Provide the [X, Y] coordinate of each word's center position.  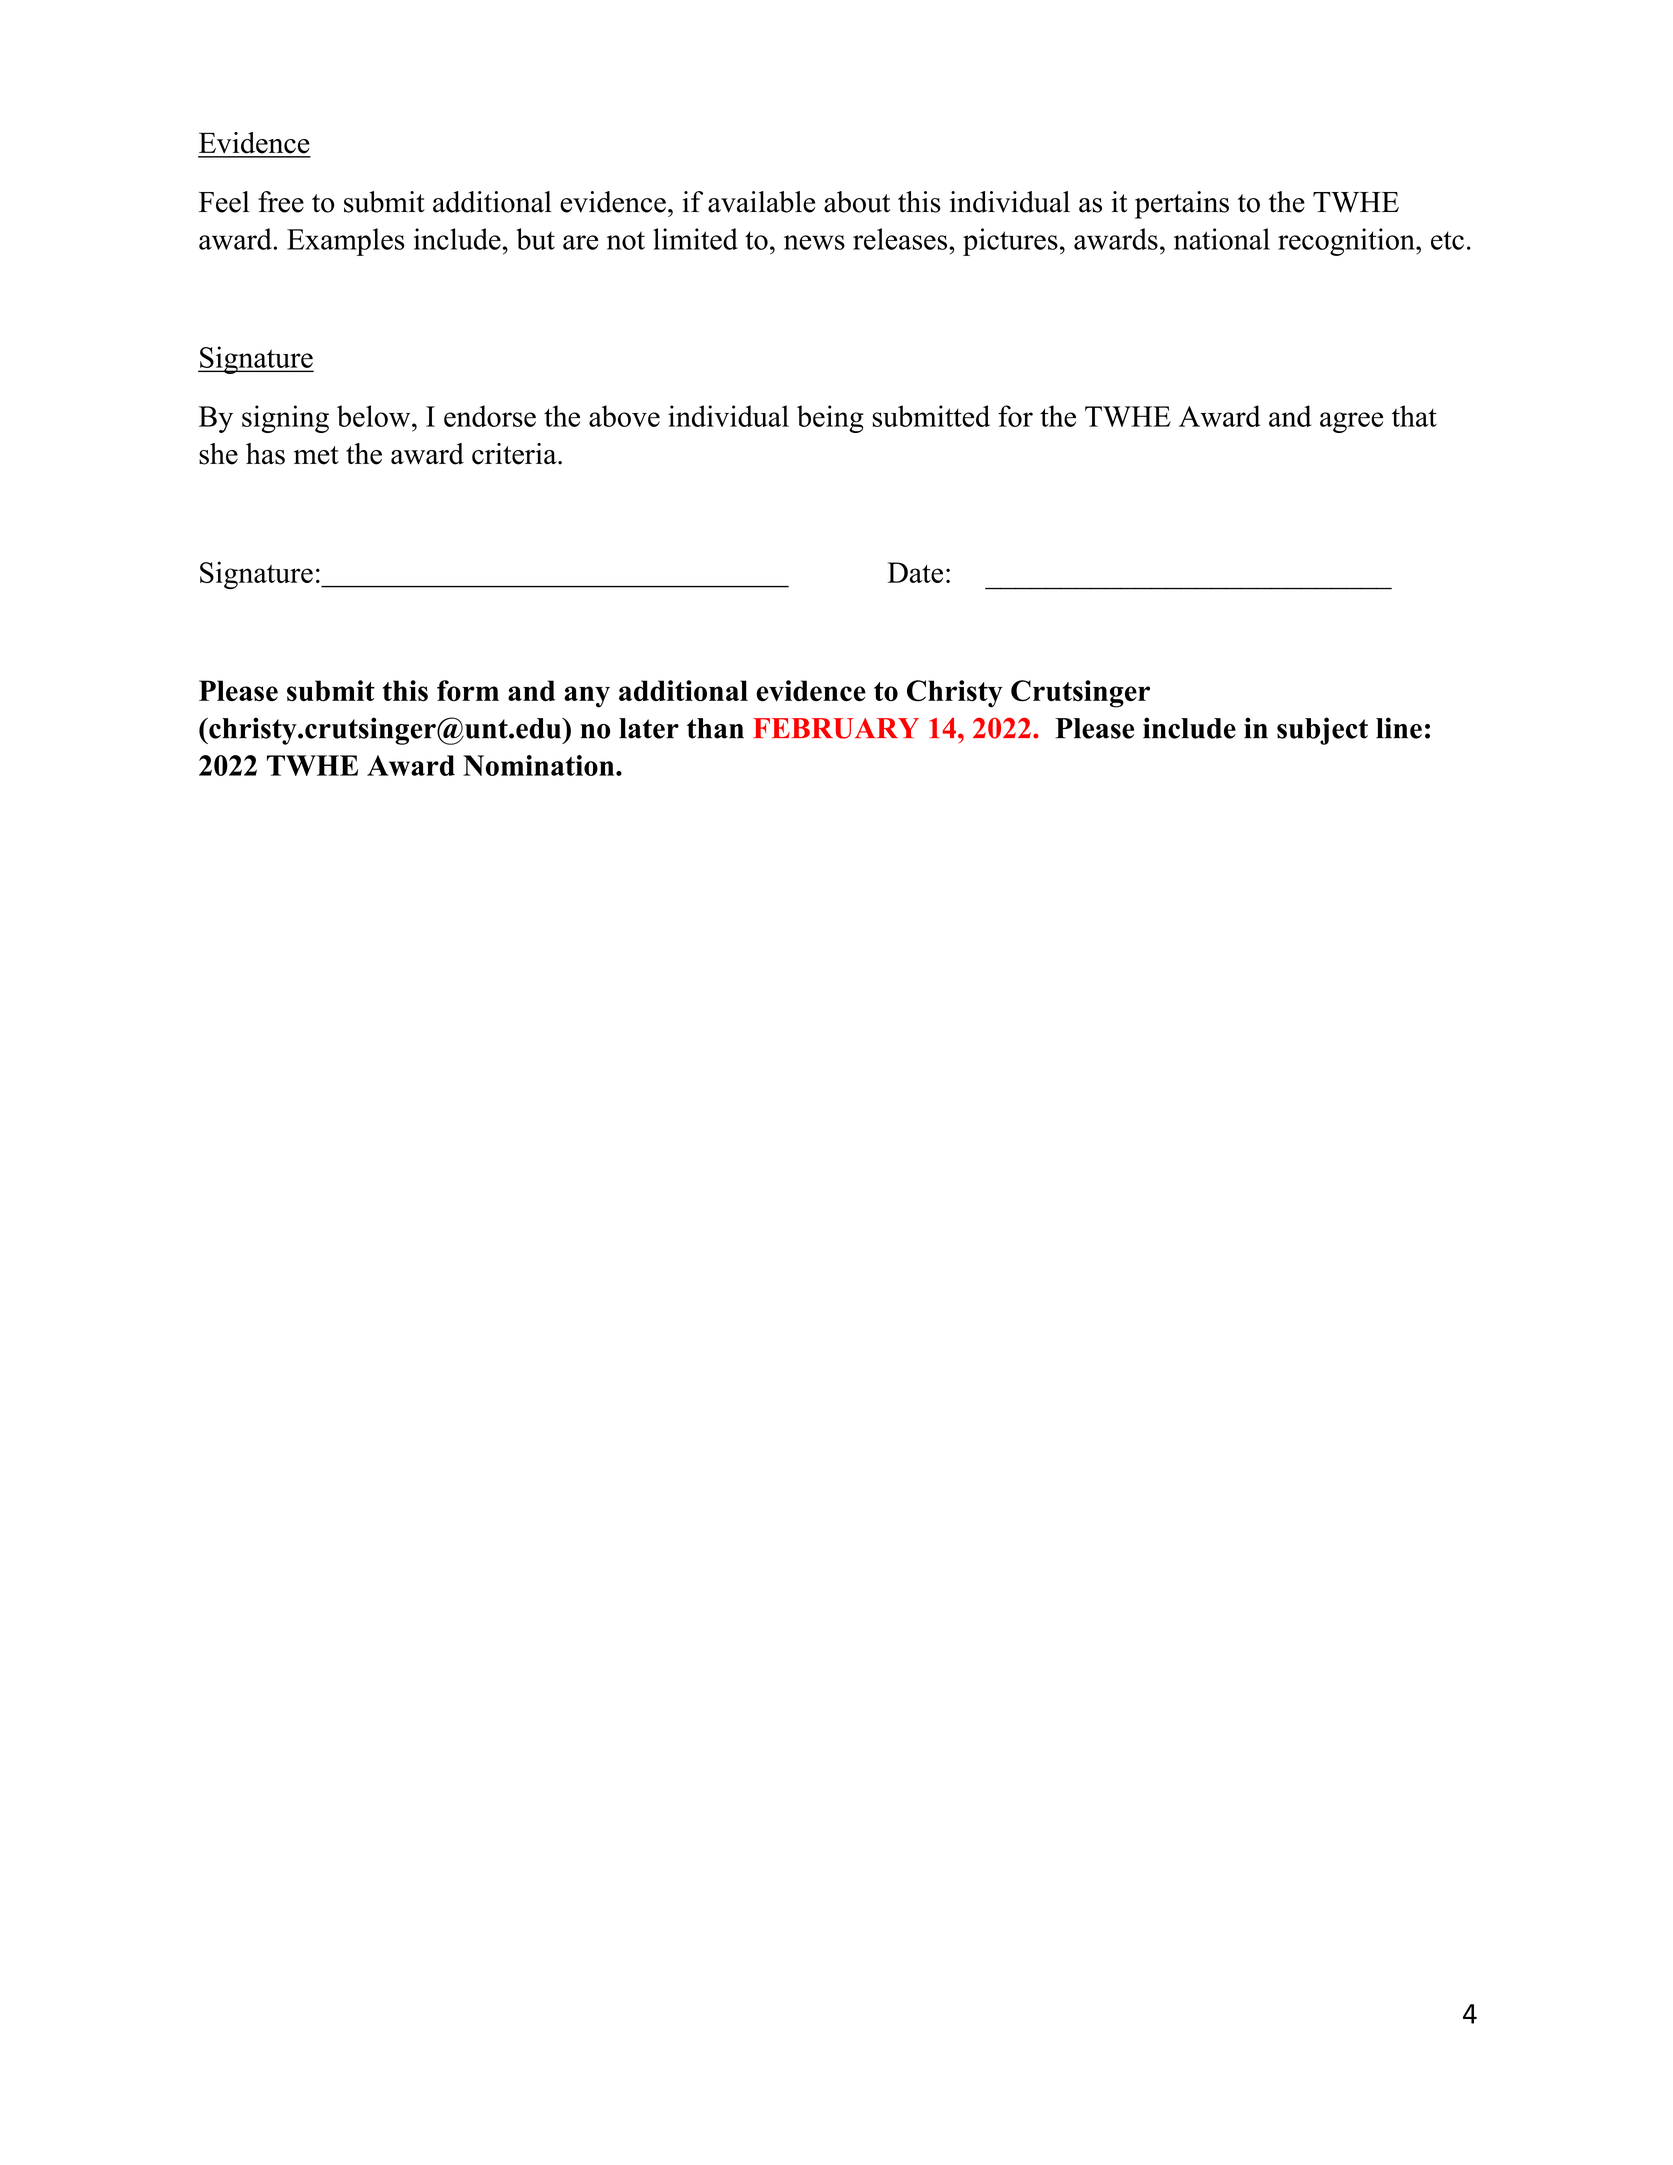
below [375, 416]
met [316, 455]
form [468, 691]
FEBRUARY [836, 728]
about [857, 202]
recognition [1347, 242]
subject [1322, 731]
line [1399, 728]
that [1414, 416]
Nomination [540, 765]
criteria [515, 454]
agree [1351, 422]
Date [915, 572]
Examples [346, 242]
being [830, 419]
